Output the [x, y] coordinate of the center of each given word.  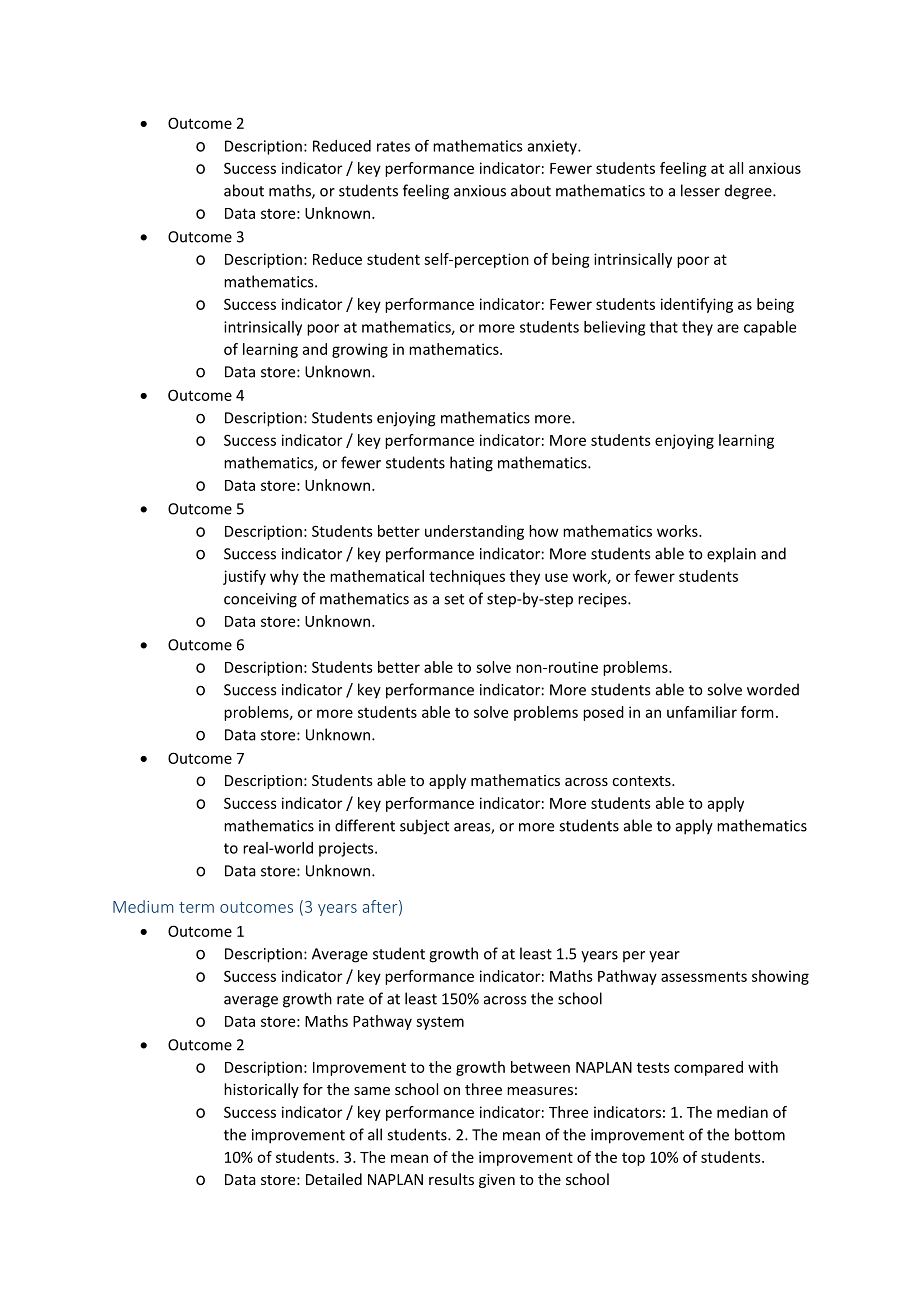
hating [471, 464]
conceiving [260, 600]
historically [261, 1090]
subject [424, 827]
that [664, 327]
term [196, 907]
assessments [704, 976]
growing [360, 350]
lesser [700, 190]
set [454, 599]
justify [244, 577]
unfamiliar [702, 712]
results [451, 1179]
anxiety [553, 147]
